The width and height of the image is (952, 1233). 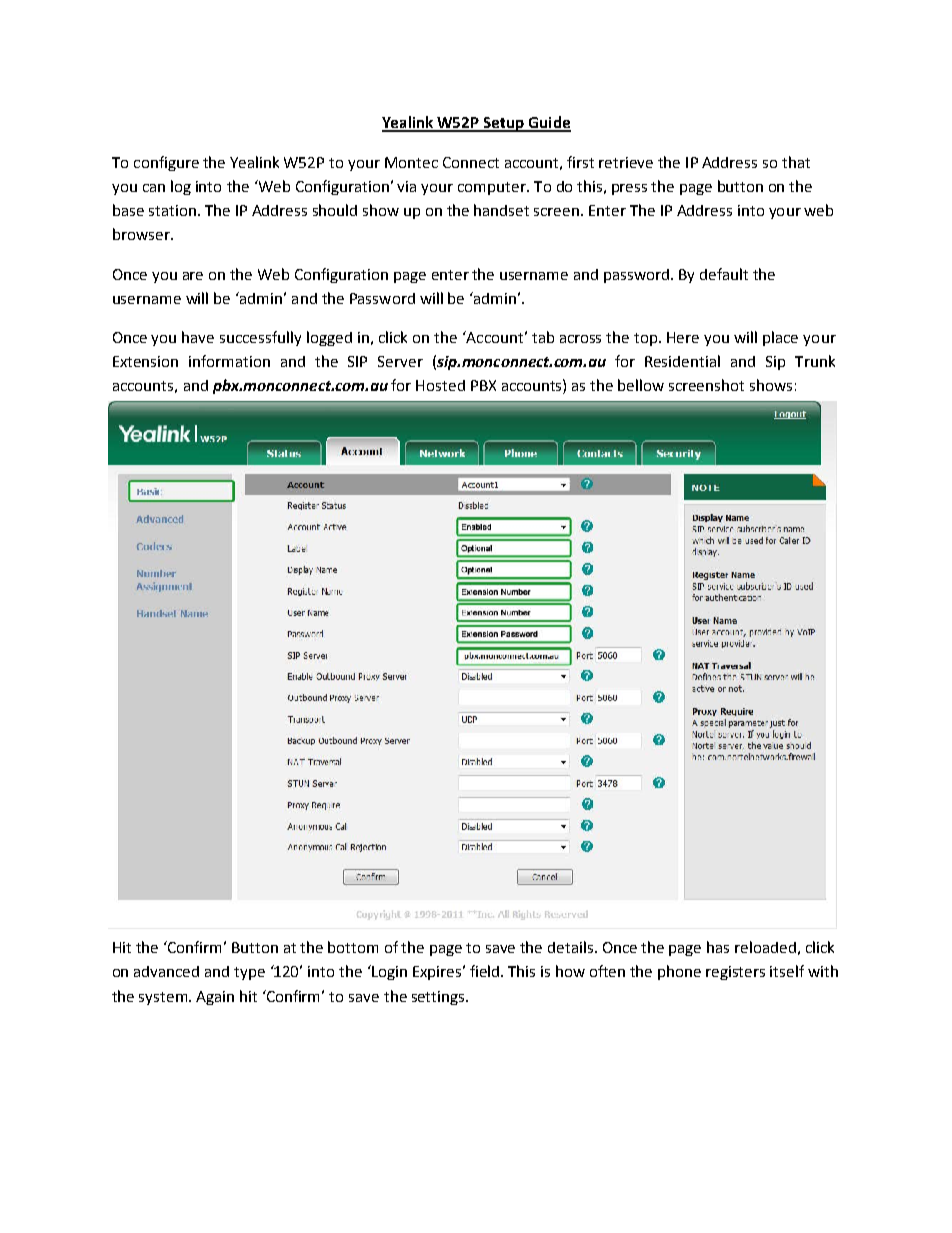 What do you see at coordinates (145, 361) in the image?
I see `Extension` at bounding box center [145, 361].
